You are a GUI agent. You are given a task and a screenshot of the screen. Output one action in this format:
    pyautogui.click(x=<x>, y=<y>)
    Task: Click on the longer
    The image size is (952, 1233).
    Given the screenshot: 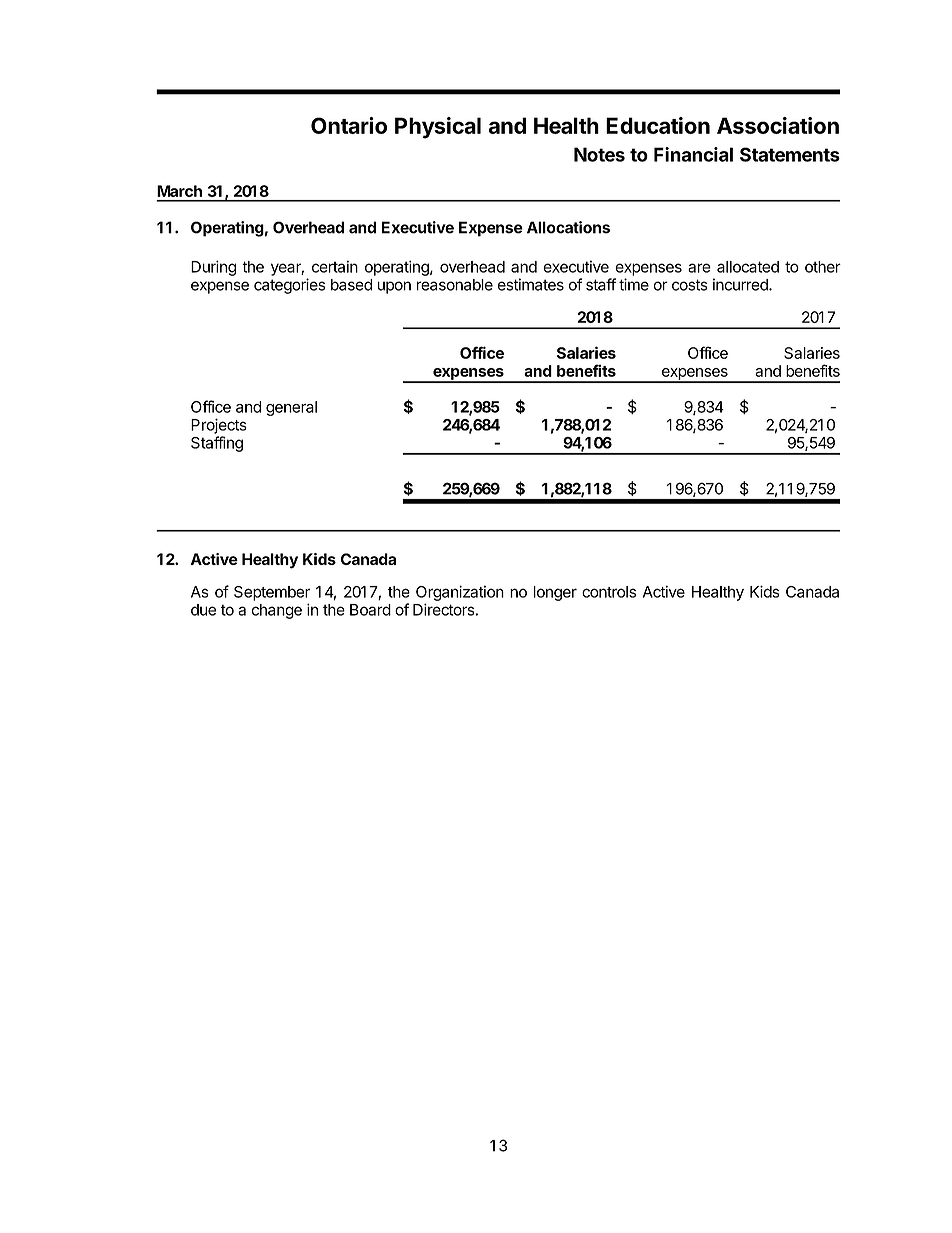 What is the action you would take?
    pyautogui.click(x=555, y=593)
